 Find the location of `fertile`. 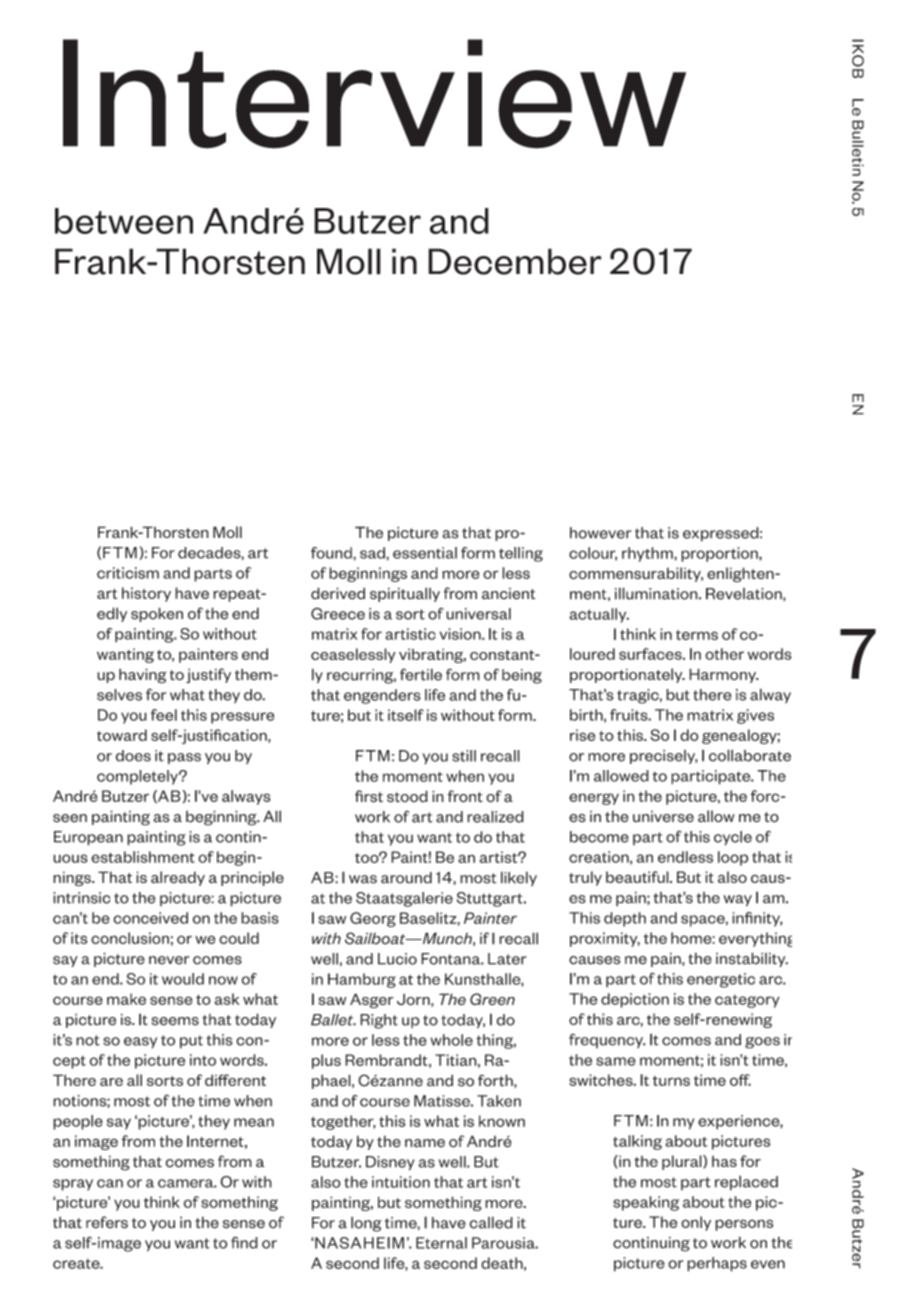

fertile is located at coordinates (421, 674).
